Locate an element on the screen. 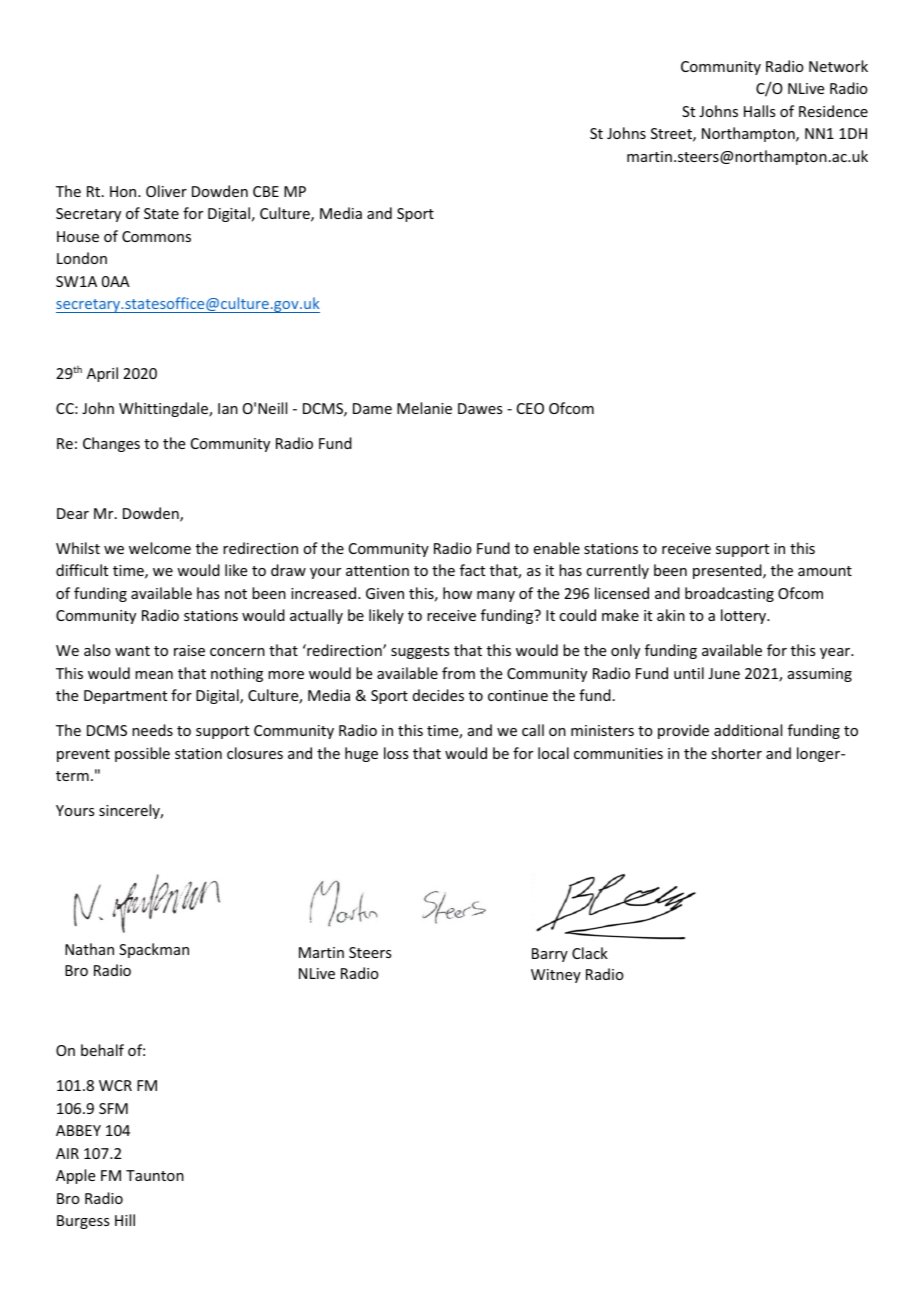 This screenshot has height=1308, width=924. Taunton is located at coordinates (155, 1175).
